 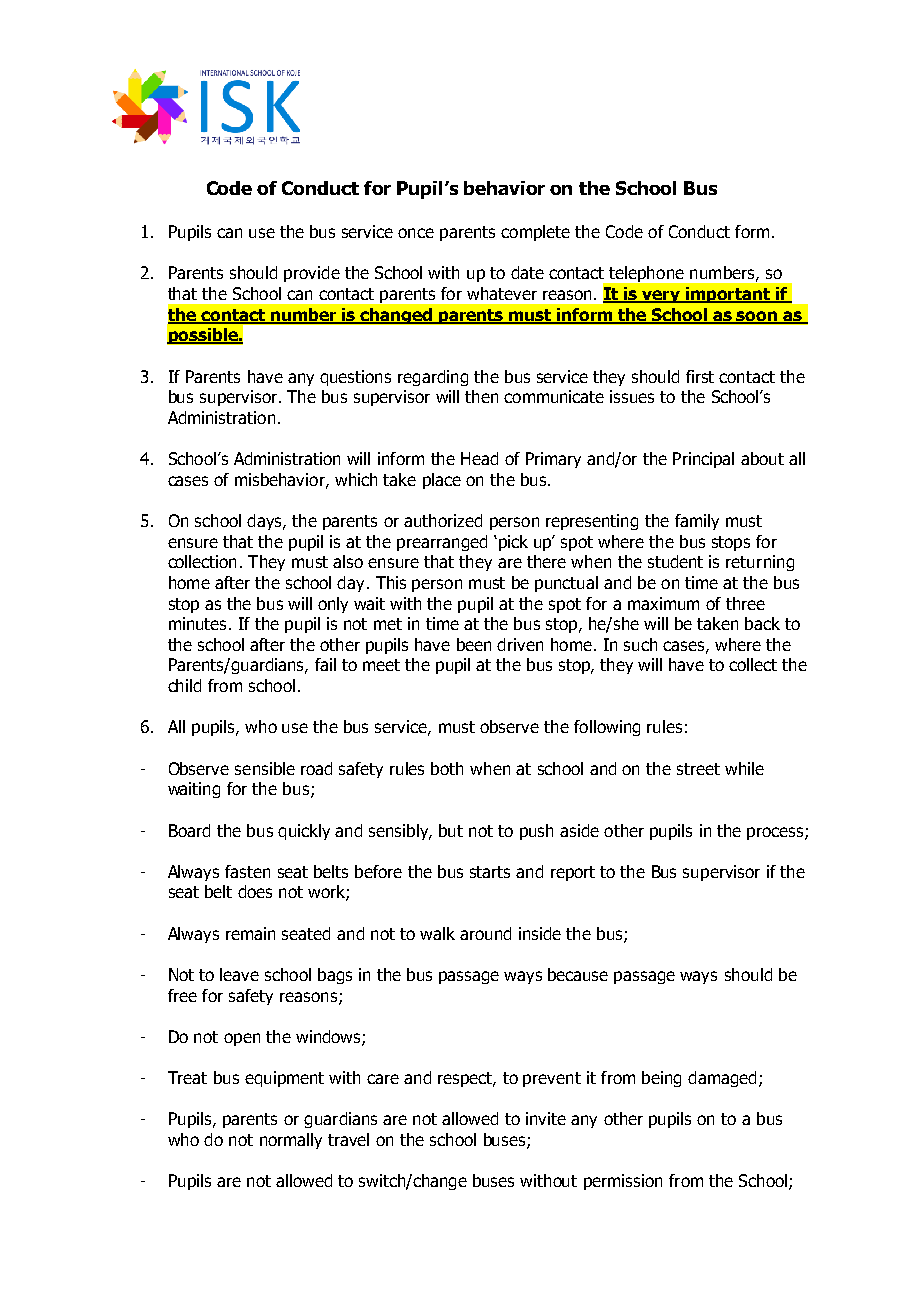 What do you see at coordinates (546, 1118) in the screenshot?
I see `invite` at bounding box center [546, 1118].
